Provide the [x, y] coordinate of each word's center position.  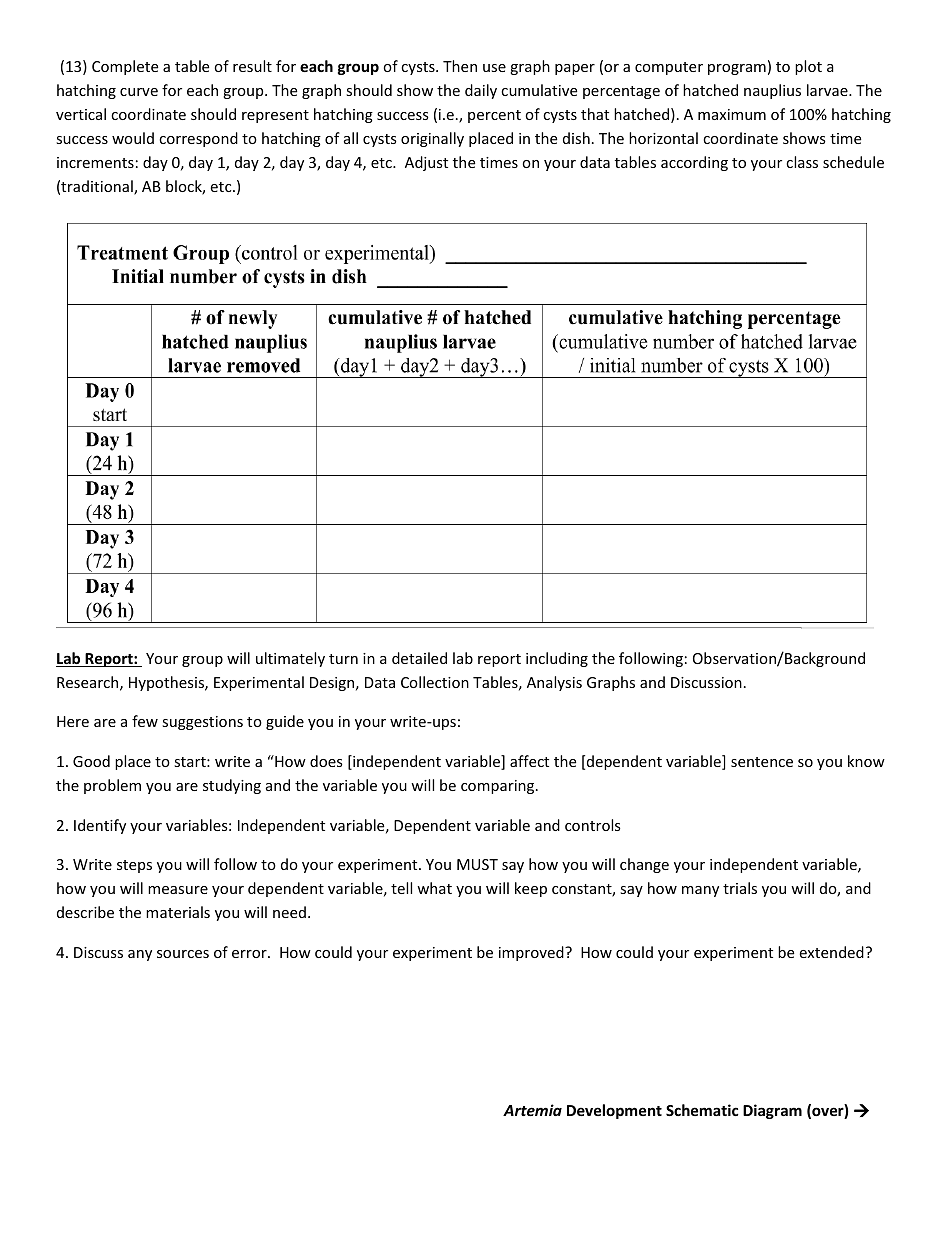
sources [183, 954]
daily [481, 91]
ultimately [290, 659]
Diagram [772, 1111]
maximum [732, 114]
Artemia [532, 1110]
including [557, 659]
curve [139, 92]
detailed [419, 658]
